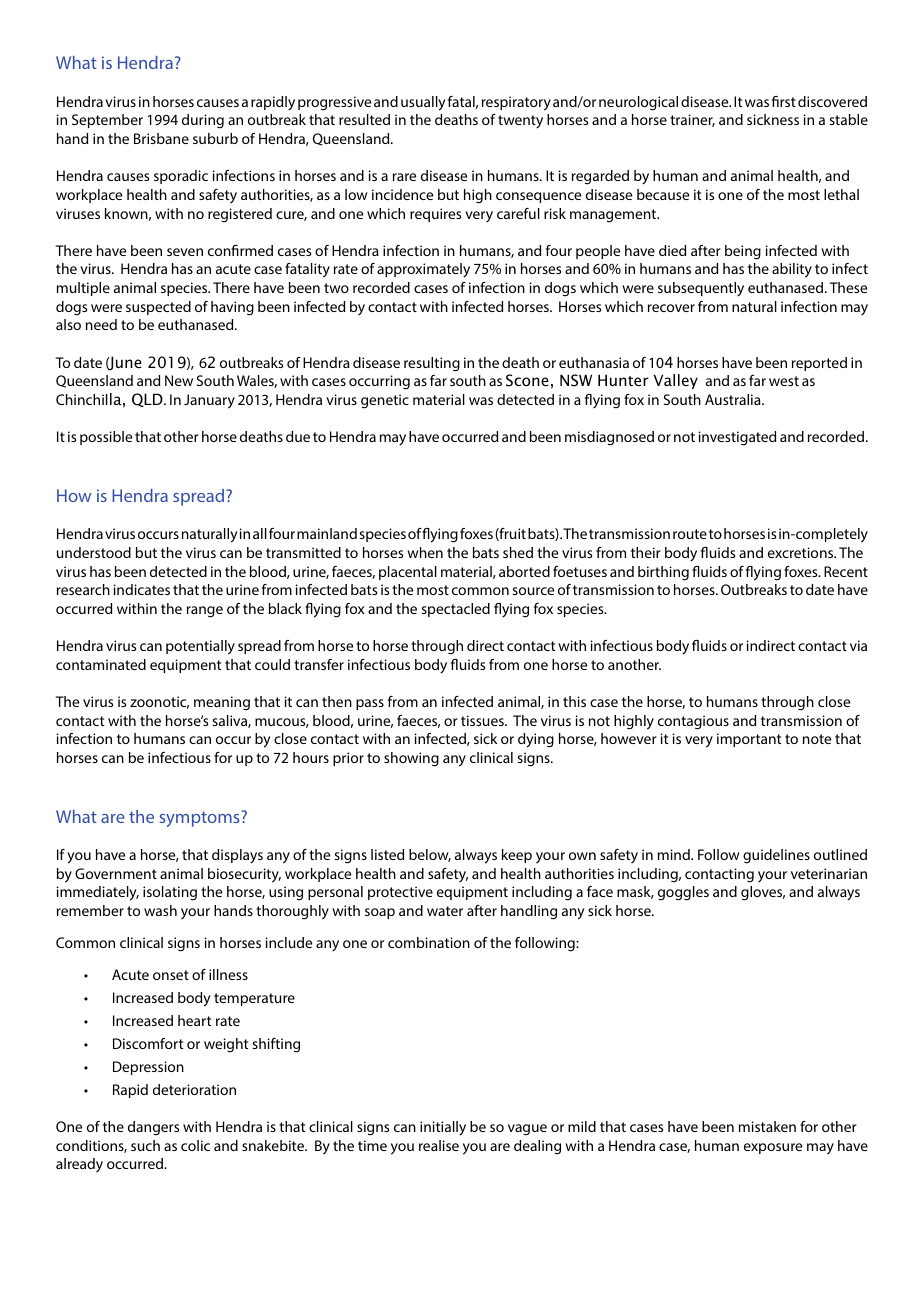 This screenshot has height=1308, width=924. I want to click on twenty, so click(520, 122).
